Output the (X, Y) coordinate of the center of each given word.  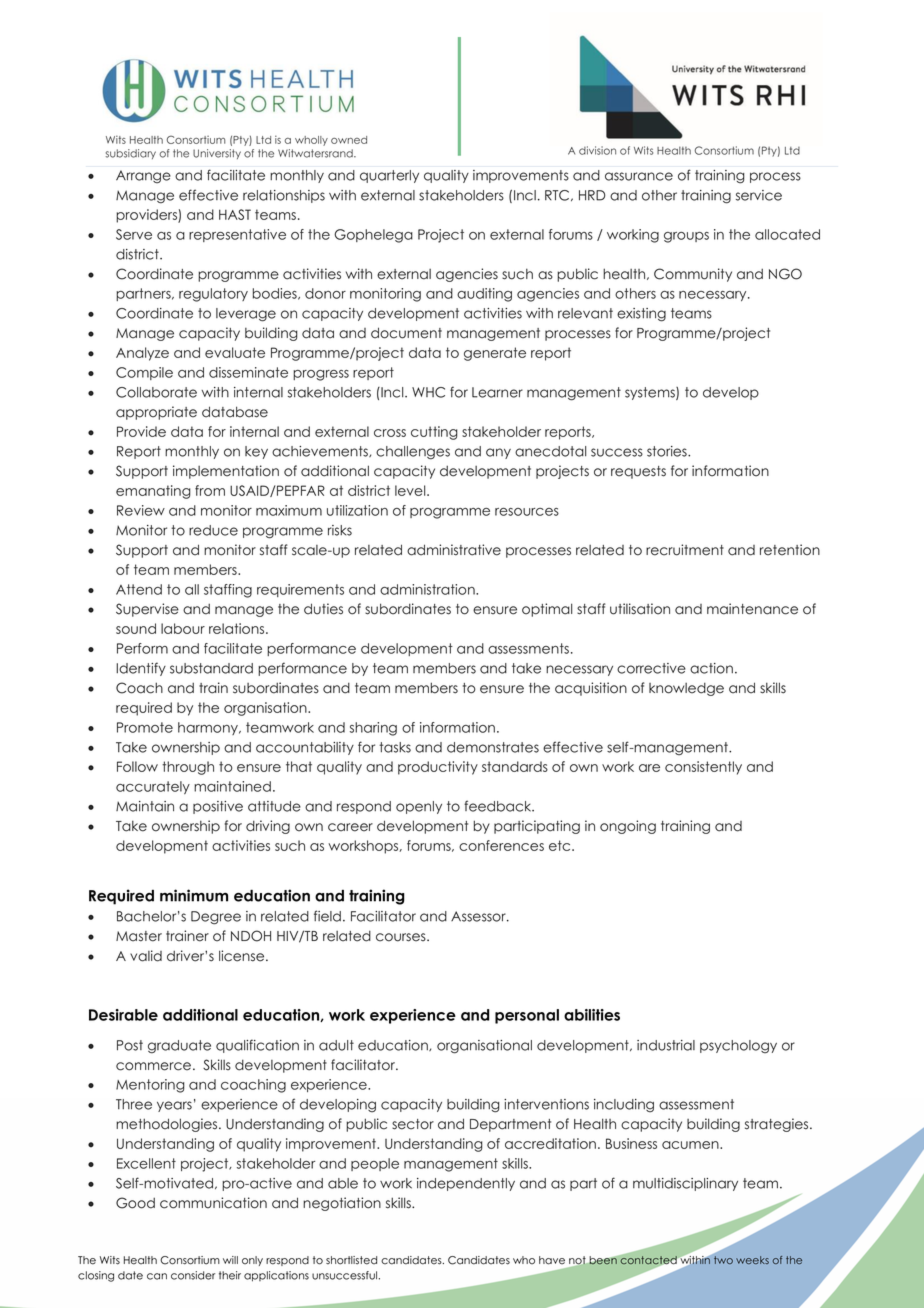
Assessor (479, 916)
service (759, 195)
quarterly (389, 176)
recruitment (685, 550)
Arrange (143, 177)
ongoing (628, 827)
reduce (213, 530)
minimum (194, 895)
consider (193, 1275)
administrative (454, 550)
